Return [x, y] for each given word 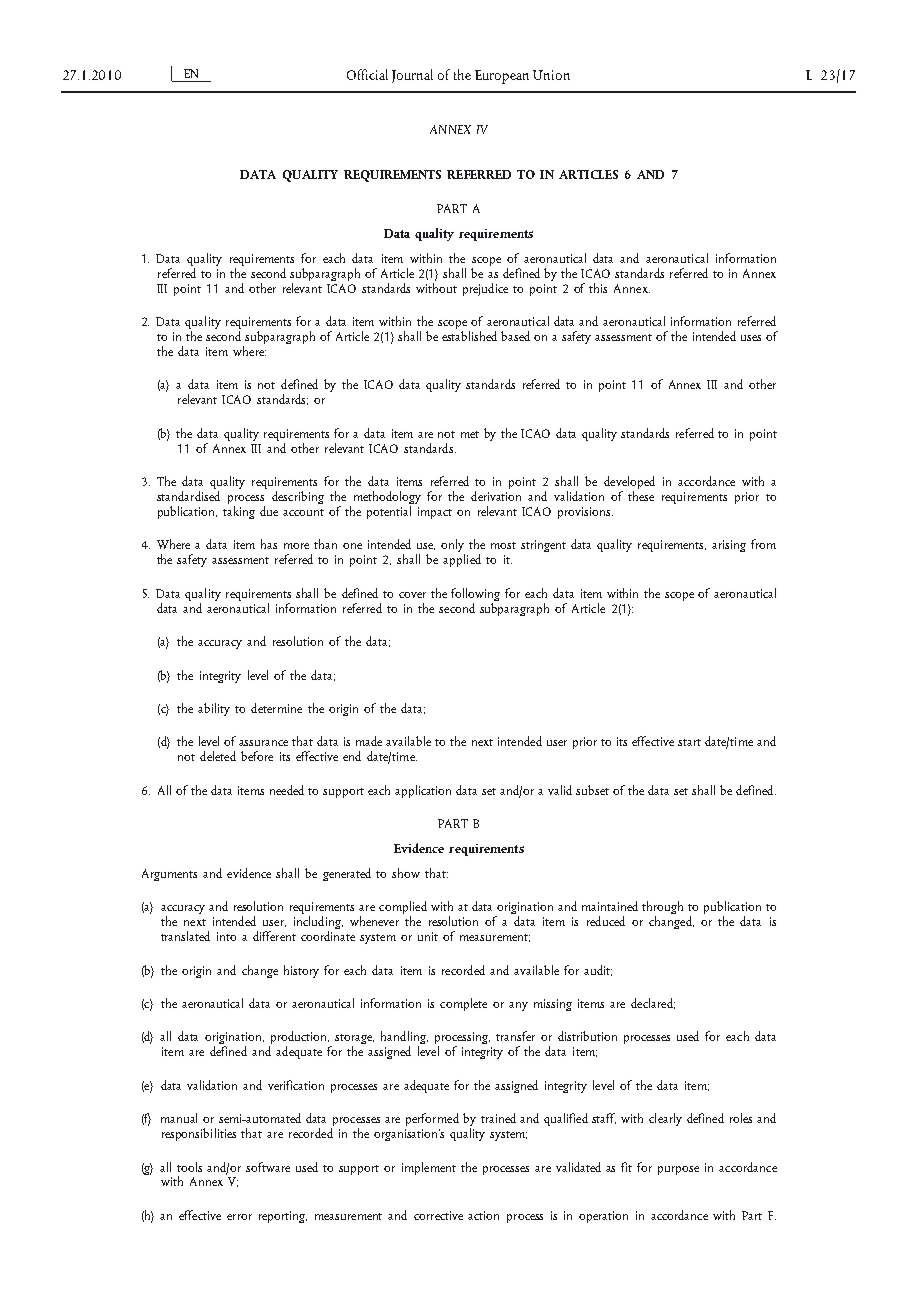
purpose [678, 1170]
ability [214, 709]
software [268, 1167]
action [483, 1215]
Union [551, 75]
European [502, 77]
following [475, 596]
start [689, 742]
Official [367, 74]
